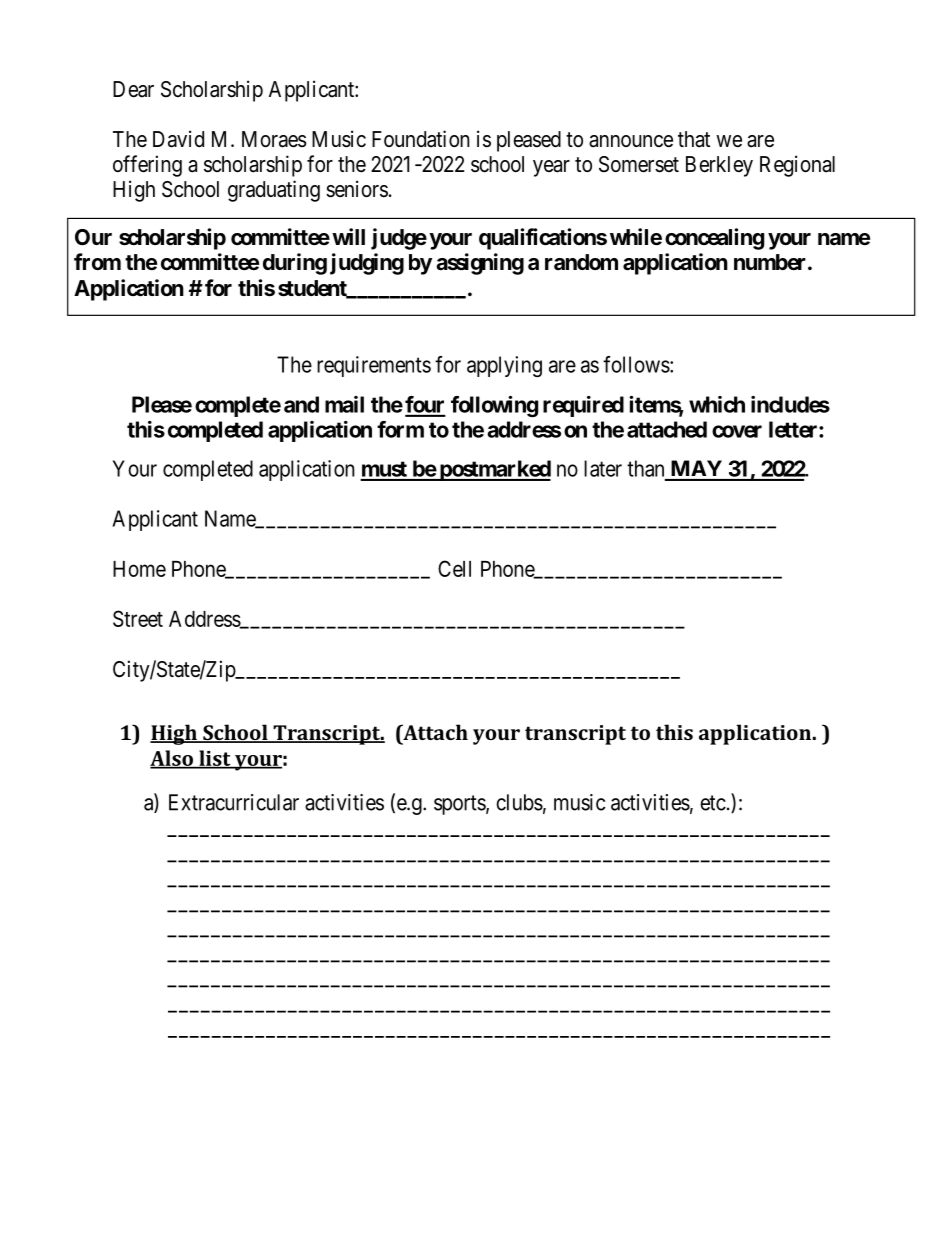  Describe the element at coordinates (400, 429) in the image. I see `form` at that location.
